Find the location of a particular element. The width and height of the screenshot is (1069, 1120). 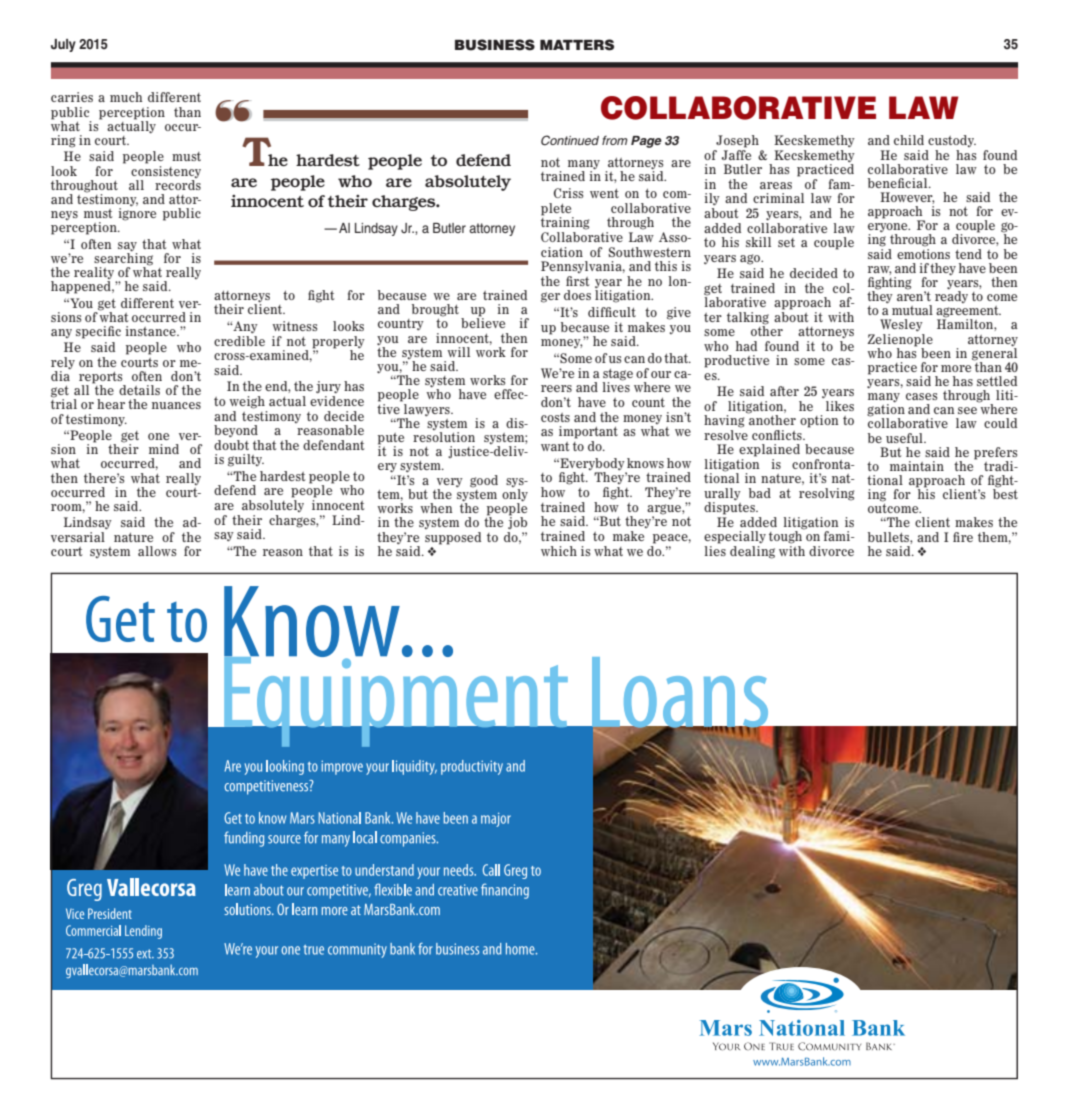

Wesley is located at coordinates (901, 325).
